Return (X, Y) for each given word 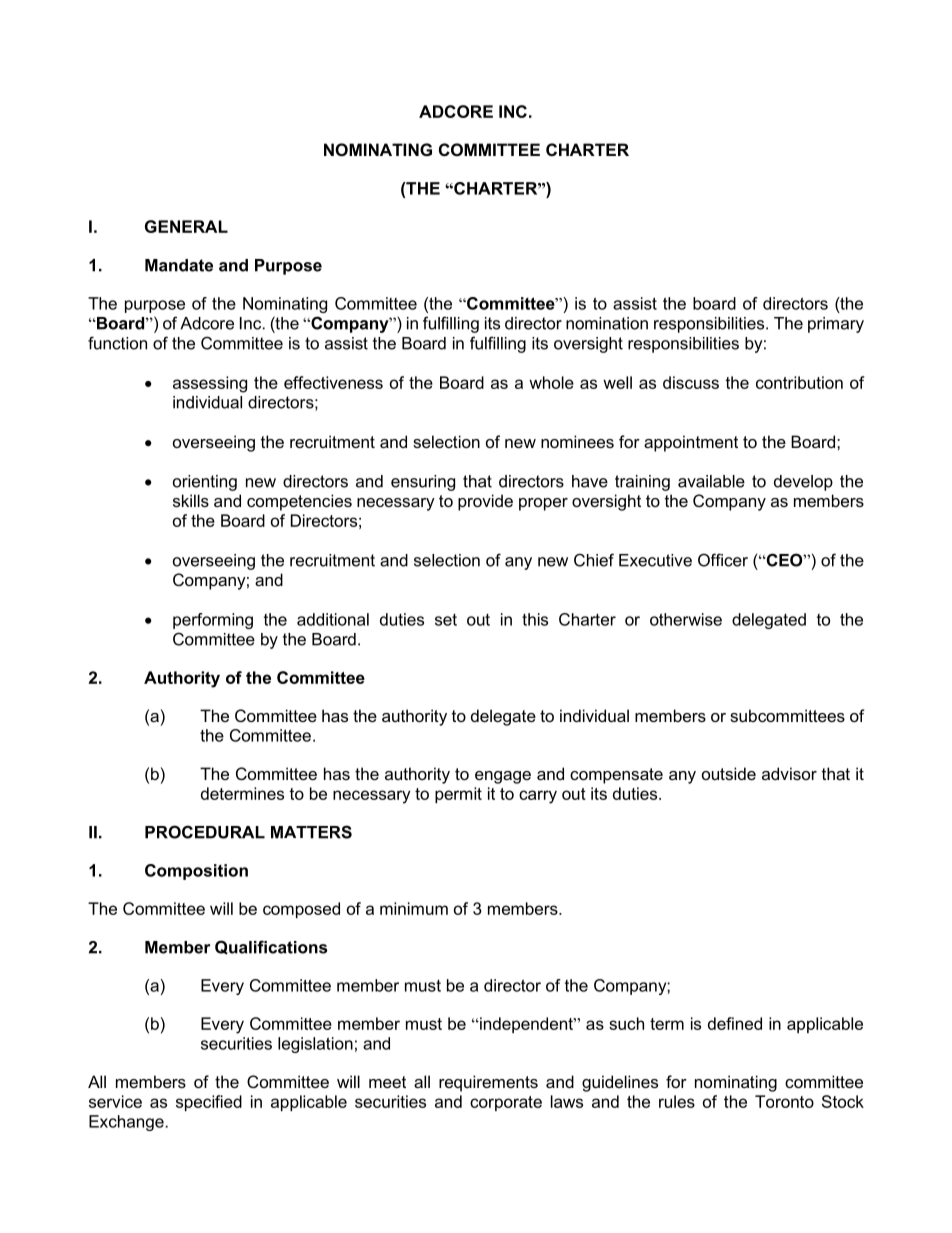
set (446, 620)
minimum (414, 908)
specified (209, 1103)
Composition (196, 872)
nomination (607, 323)
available (711, 481)
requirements (488, 1083)
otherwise (686, 619)
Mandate (179, 265)
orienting (205, 483)
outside (729, 773)
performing (213, 621)
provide (485, 502)
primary (836, 325)
